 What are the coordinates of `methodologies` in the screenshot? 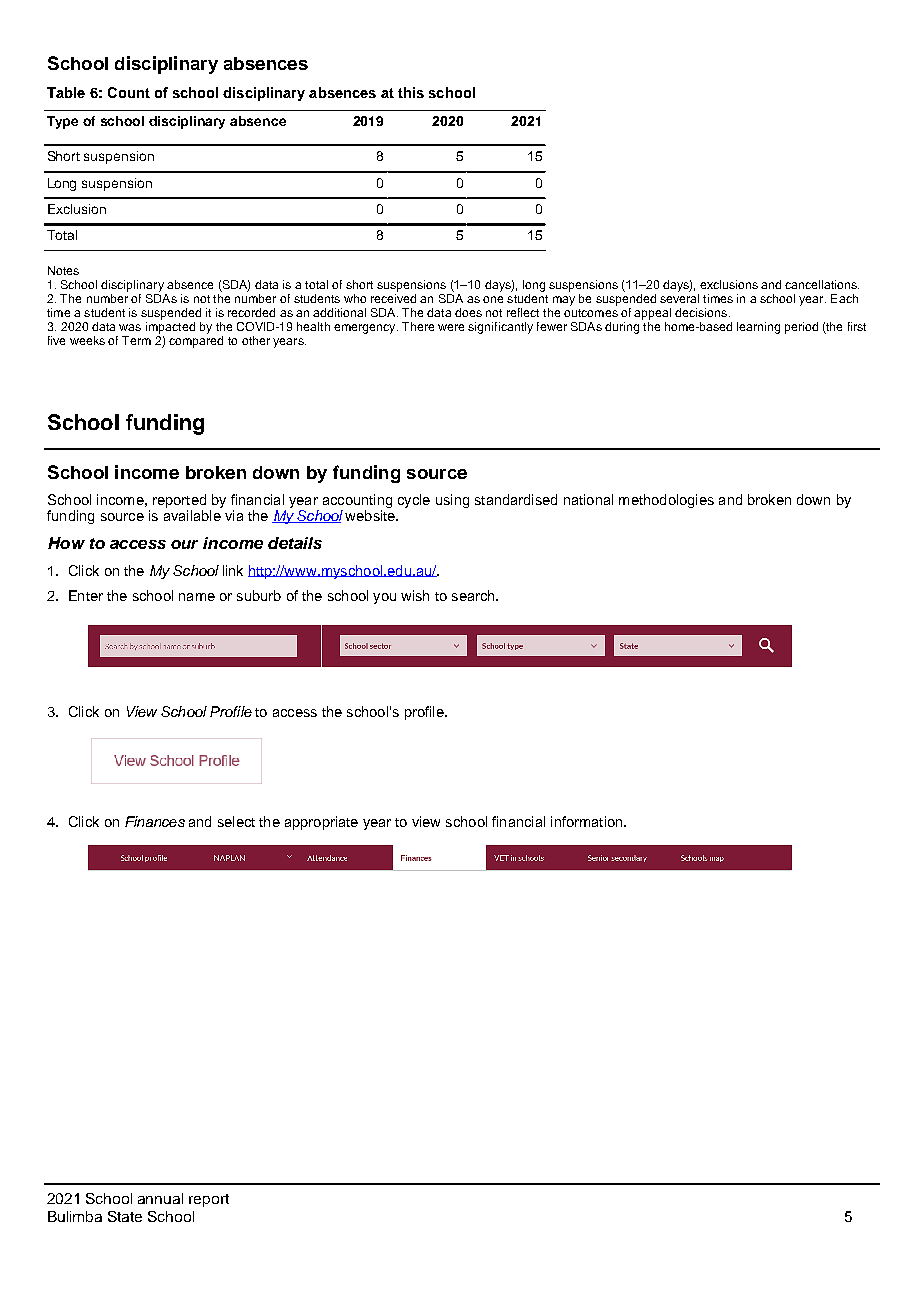 It's located at (666, 501).
